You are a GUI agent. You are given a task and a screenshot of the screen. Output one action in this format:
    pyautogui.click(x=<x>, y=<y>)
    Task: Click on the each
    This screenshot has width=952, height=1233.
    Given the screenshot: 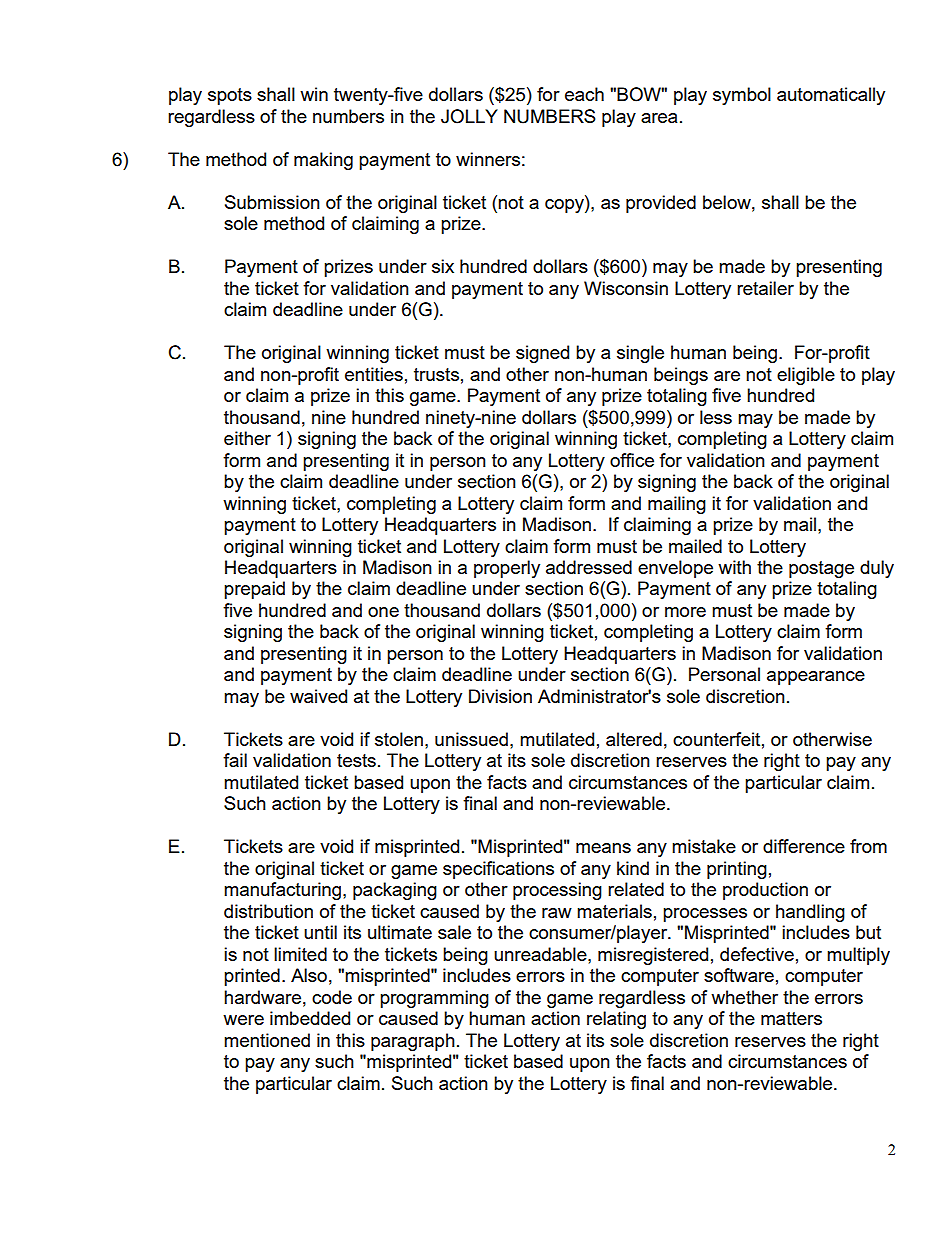 What is the action you would take?
    pyautogui.click(x=584, y=94)
